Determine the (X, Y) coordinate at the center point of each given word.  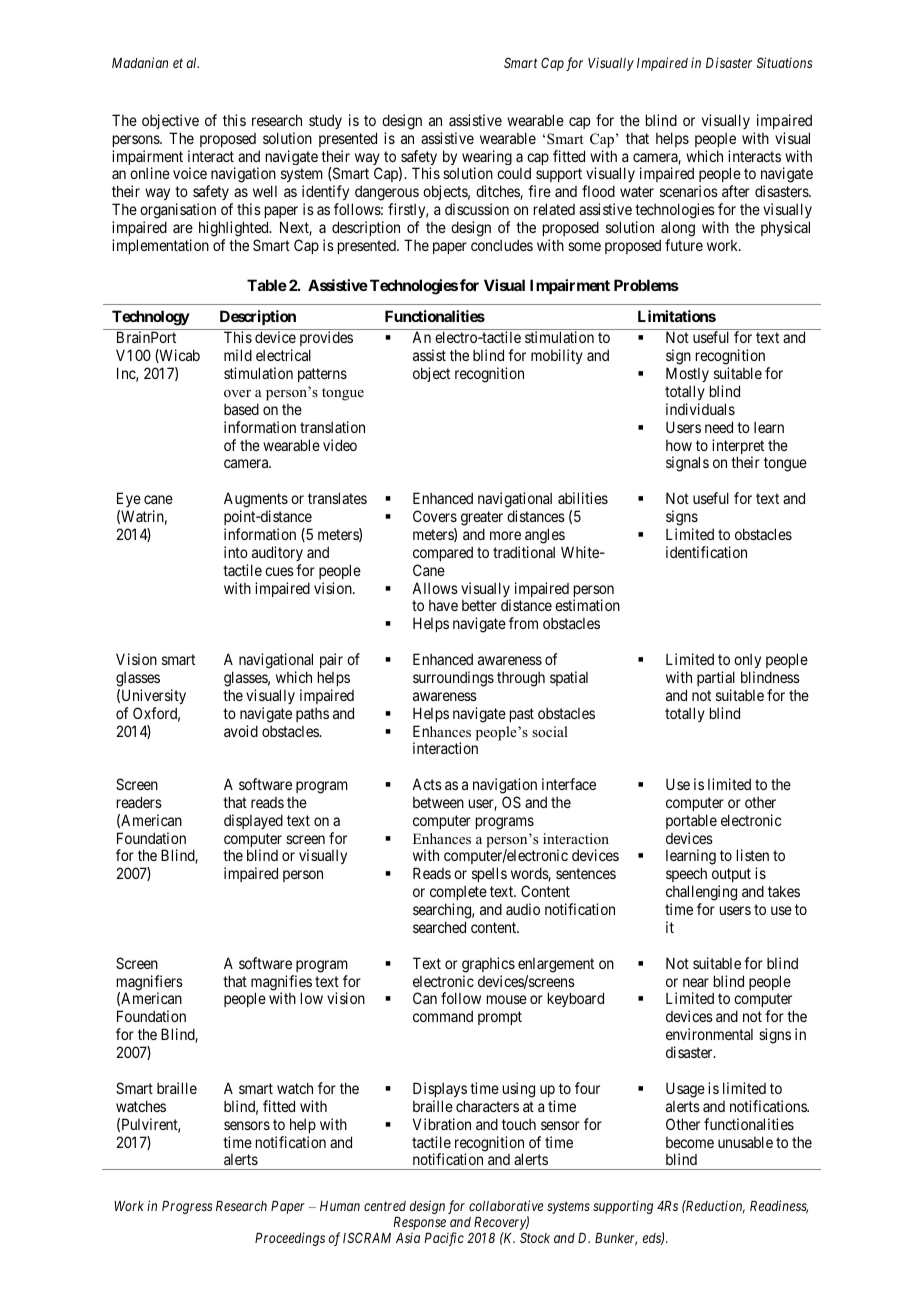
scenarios (689, 191)
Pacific (444, 1239)
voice (190, 173)
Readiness (779, 1207)
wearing (487, 159)
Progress (187, 1207)
